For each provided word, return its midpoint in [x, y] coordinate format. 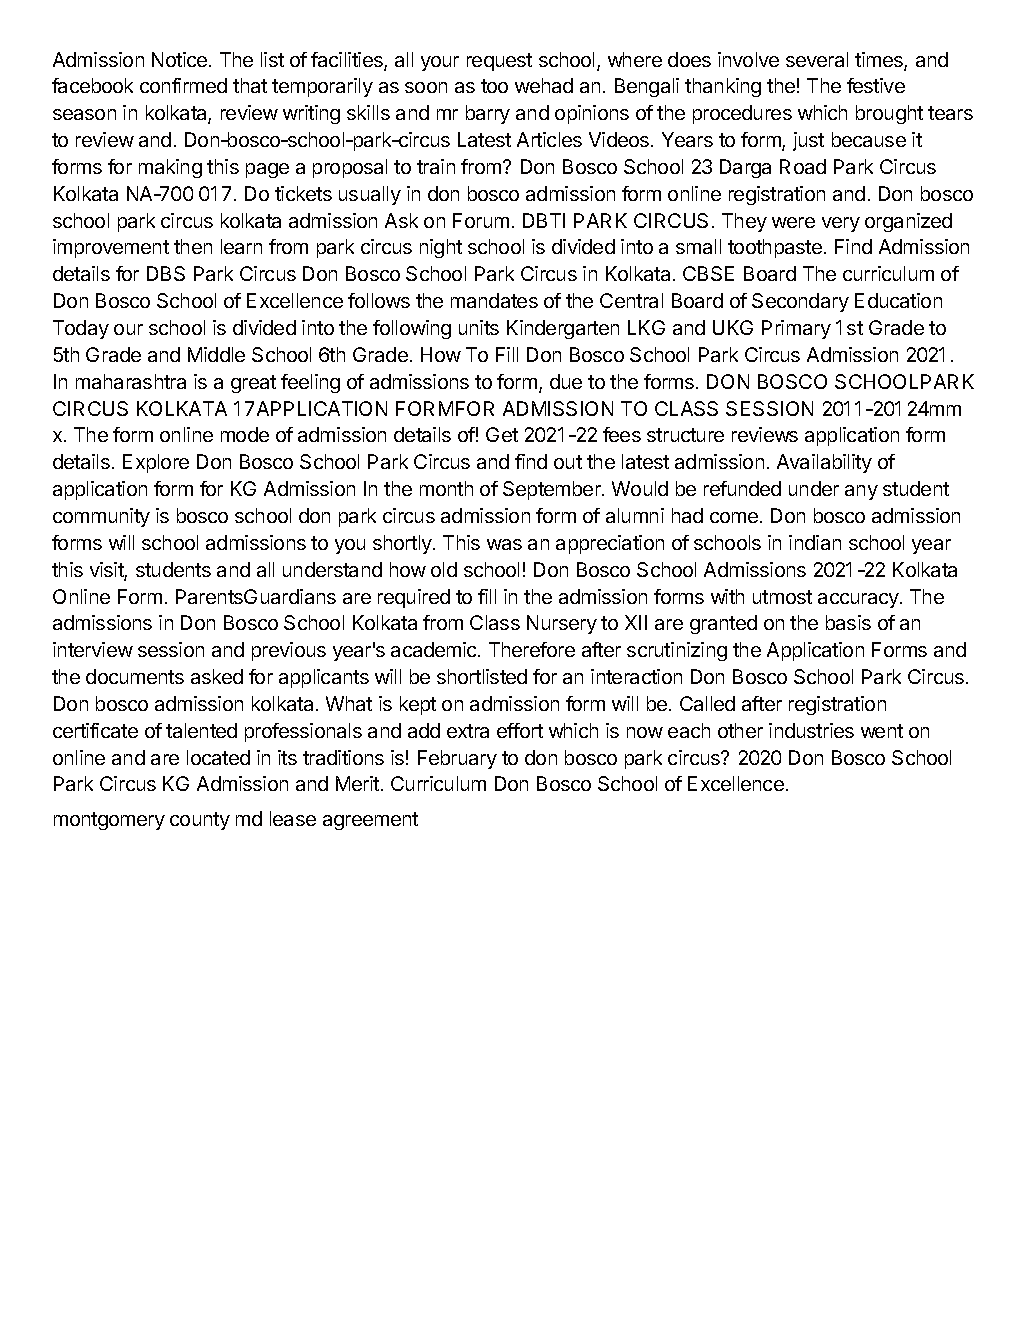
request [499, 62]
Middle [216, 354]
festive [876, 85]
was [504, 544]
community [101, 517]
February [457, 759]
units [479, 327]
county [200, 821]
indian [815, 542]
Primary [796, 329]
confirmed [183, 85]
